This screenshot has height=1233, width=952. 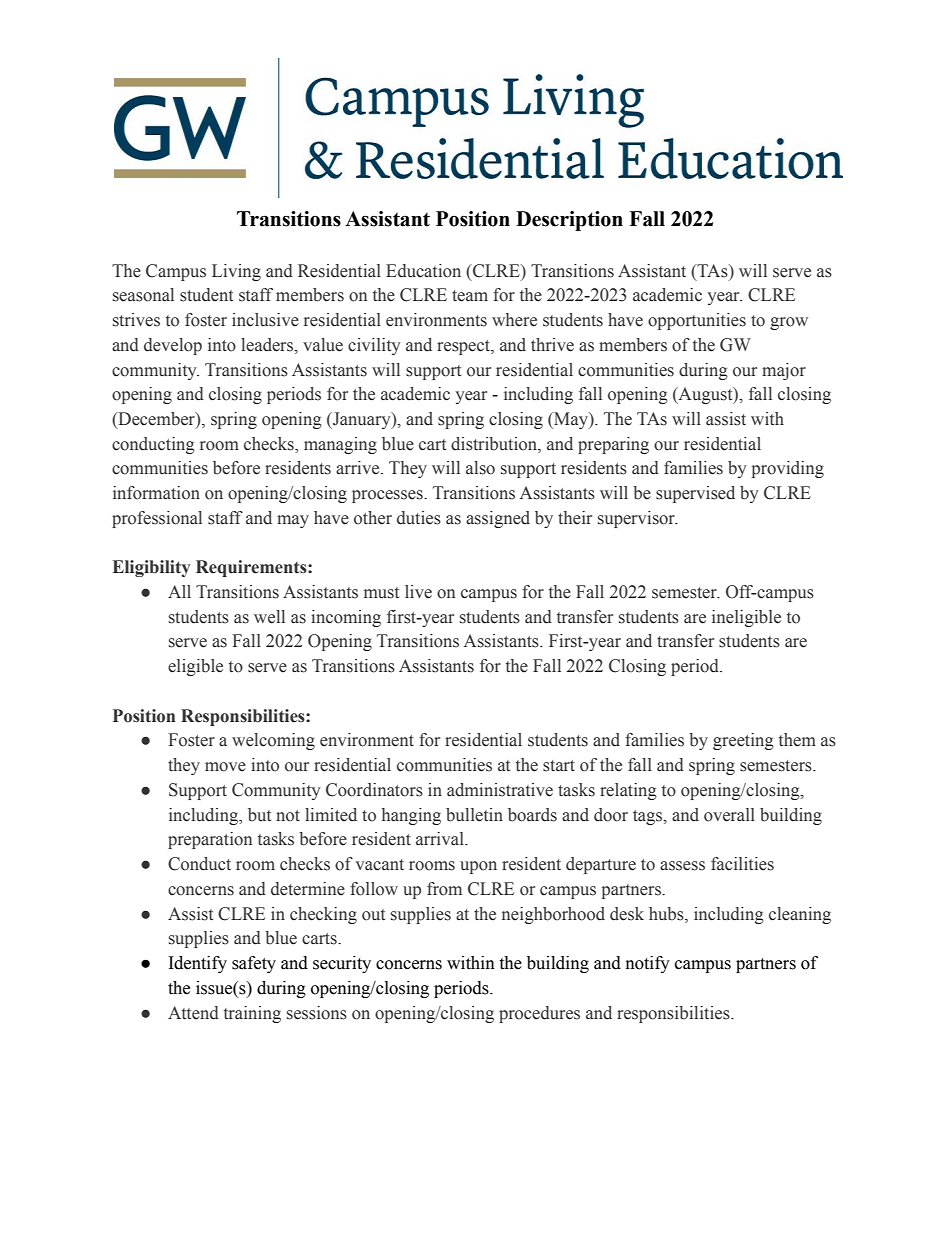 I want to click on supervisor, so click(x=637, y=519).
